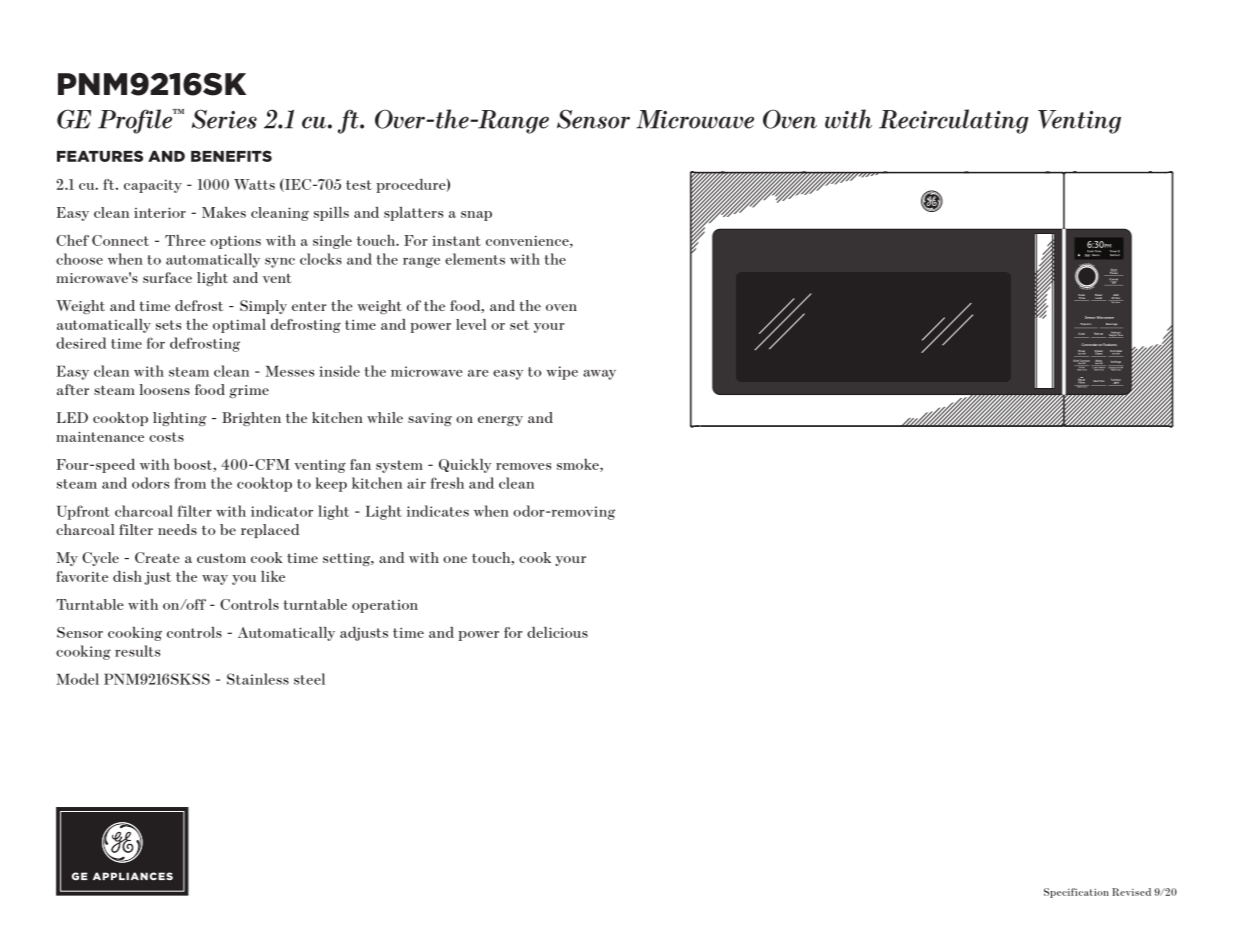  Describe the element at coordinates (476, 216) in the screenshot. I see `snap` at that location.
